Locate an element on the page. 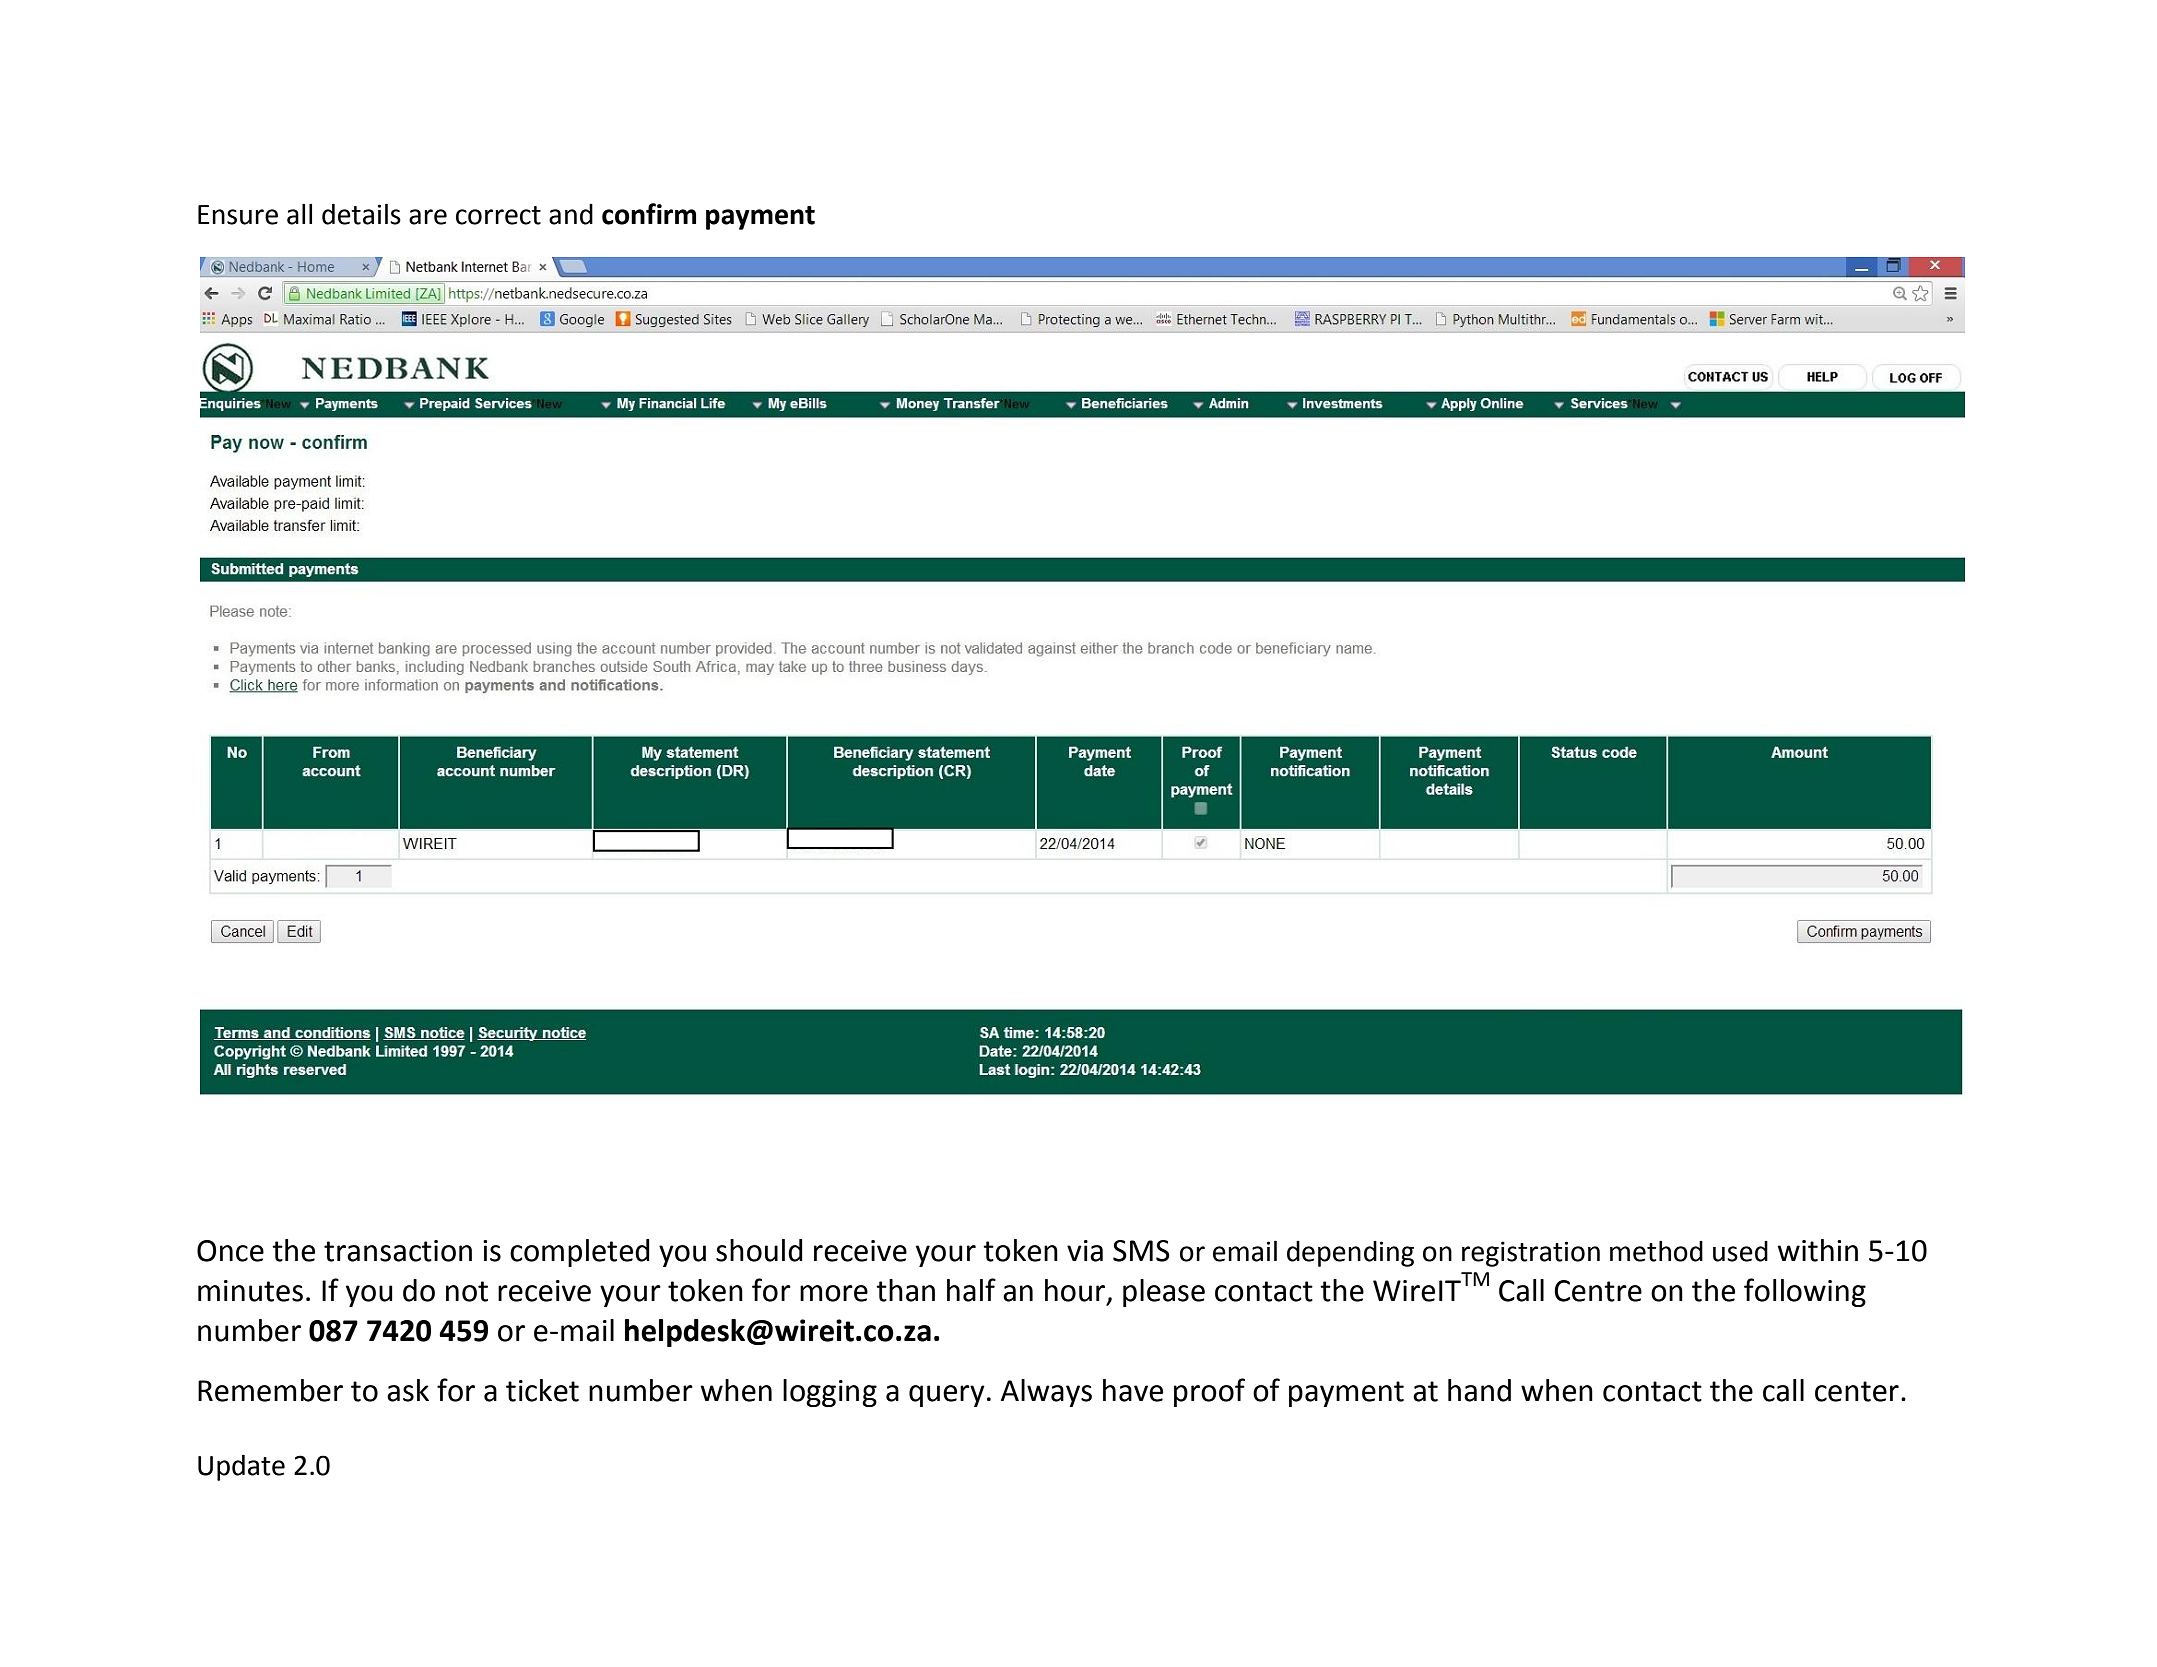 The height and width of the page is (1667, 2157). are is located at coordinates (428, 217).
